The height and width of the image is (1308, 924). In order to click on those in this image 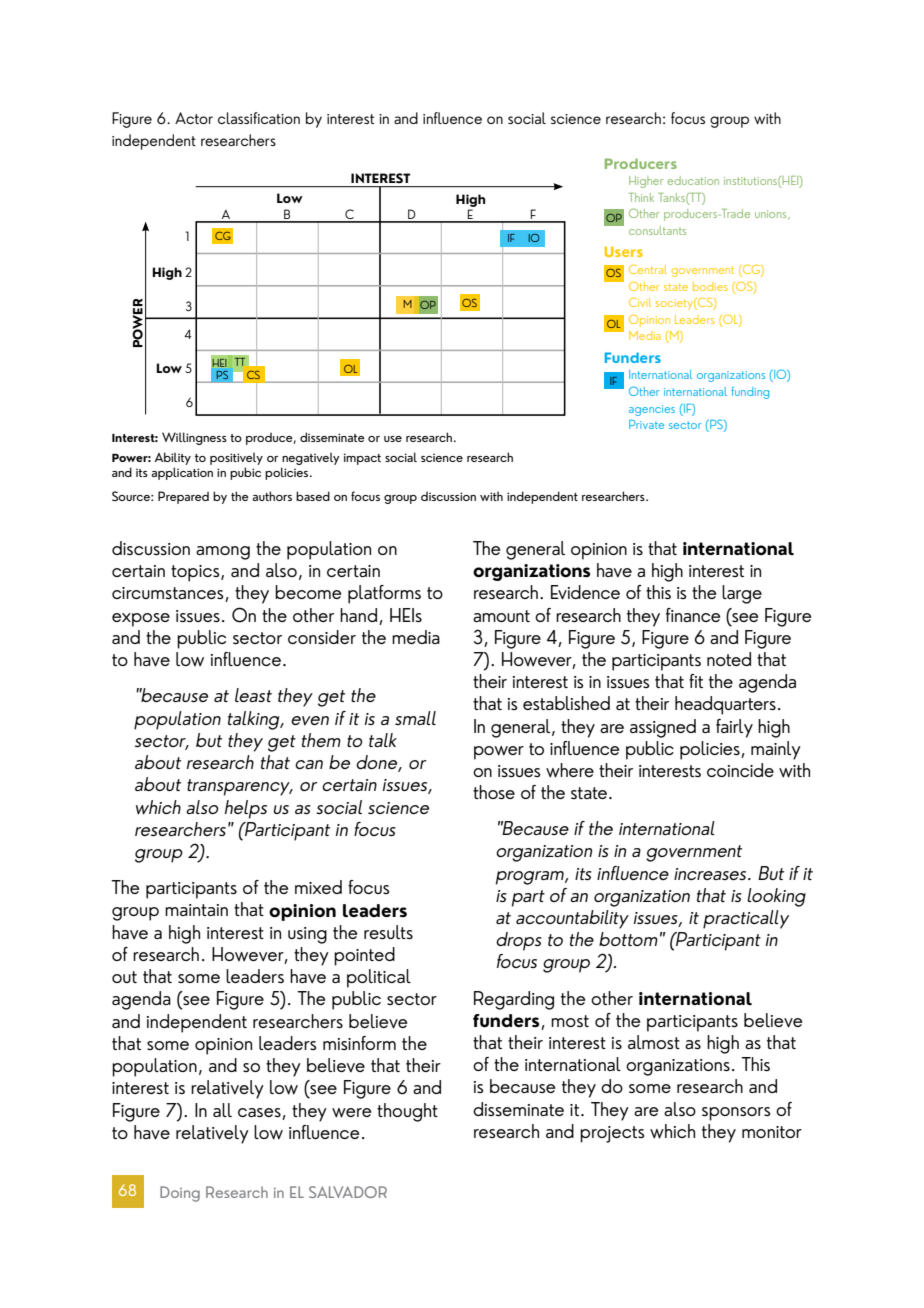, I will do `click(494, 792)`.
